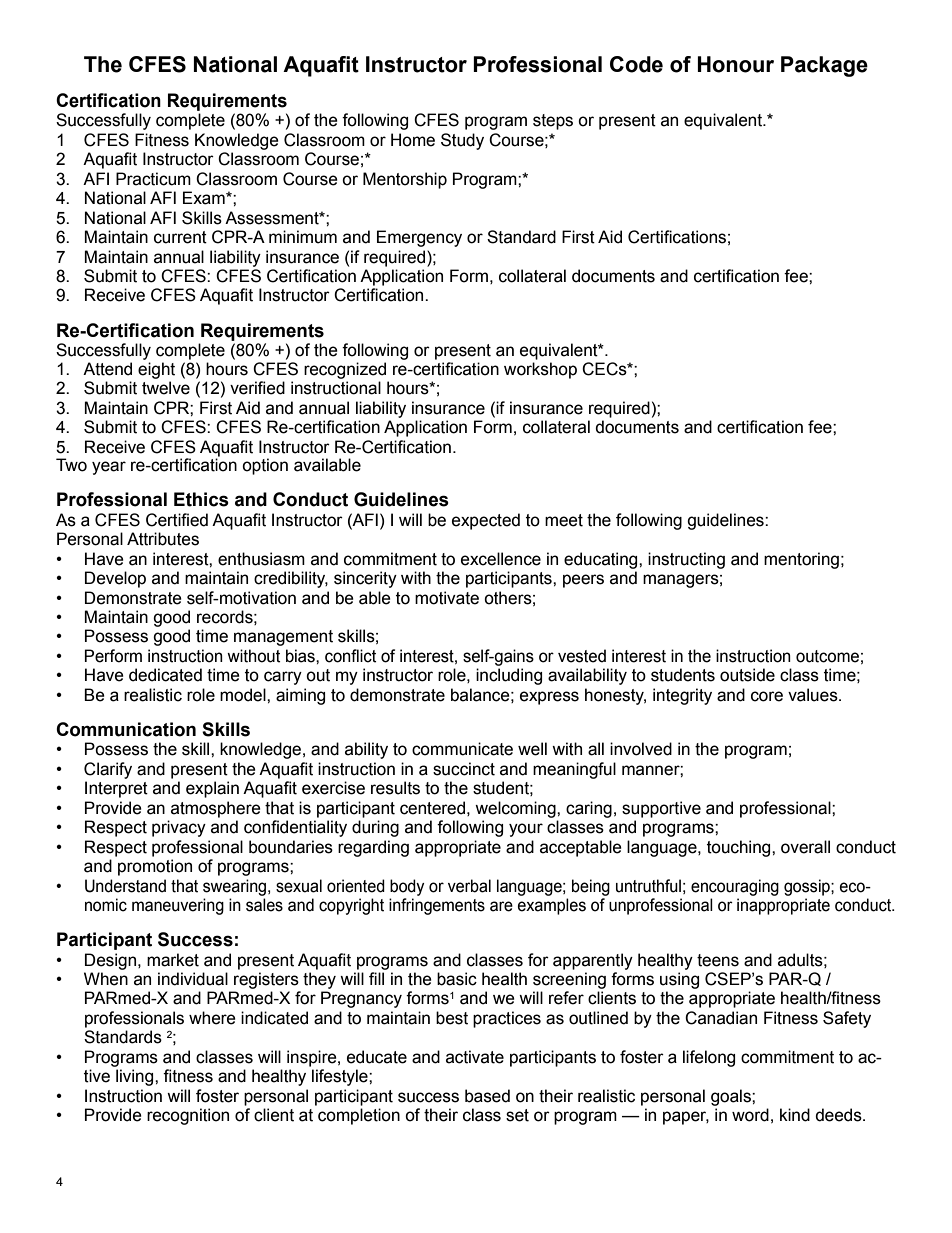 This page has width=952, height=1233. Describe the element at coordinates (188, 1116) in the page. I see `recognition` at that location.
